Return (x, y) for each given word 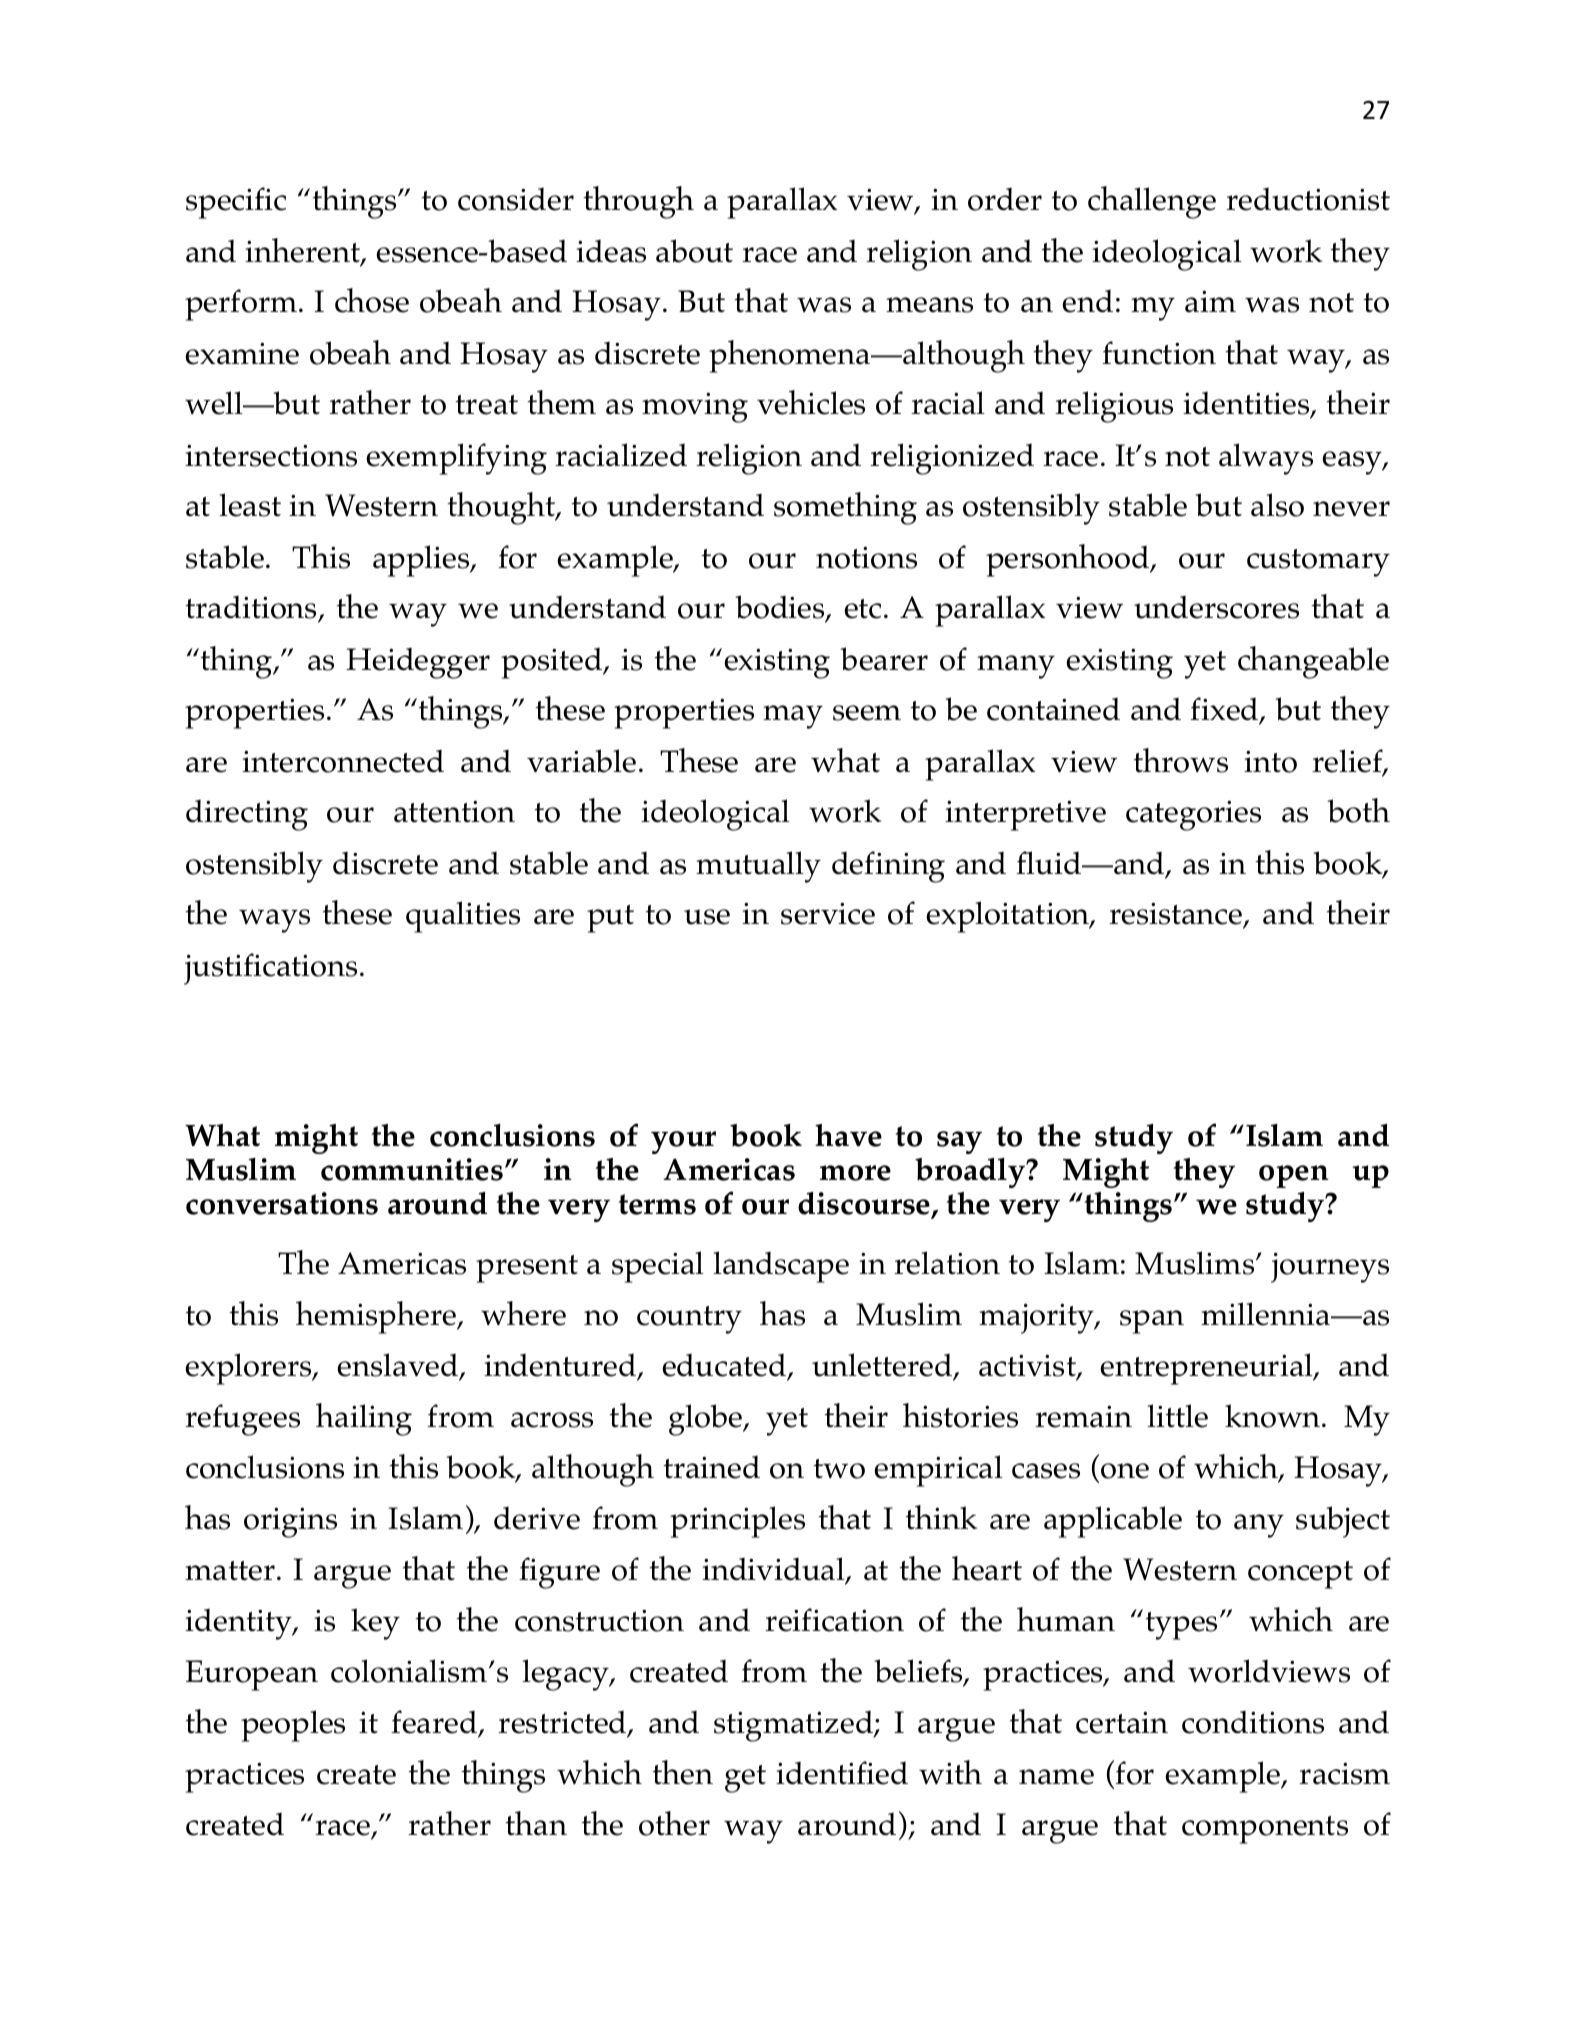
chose (372, 300)
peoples (293, 1726)
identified (842, 1773)
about (694, 251)
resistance (1177, 915)
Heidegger (418, 663)
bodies (781, 608)
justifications (270, 969)
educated (725, 1366)
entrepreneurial (1207, 1369)
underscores (1216, 607)
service (828, 913)
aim (1210, 301)
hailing (364, 1419)
